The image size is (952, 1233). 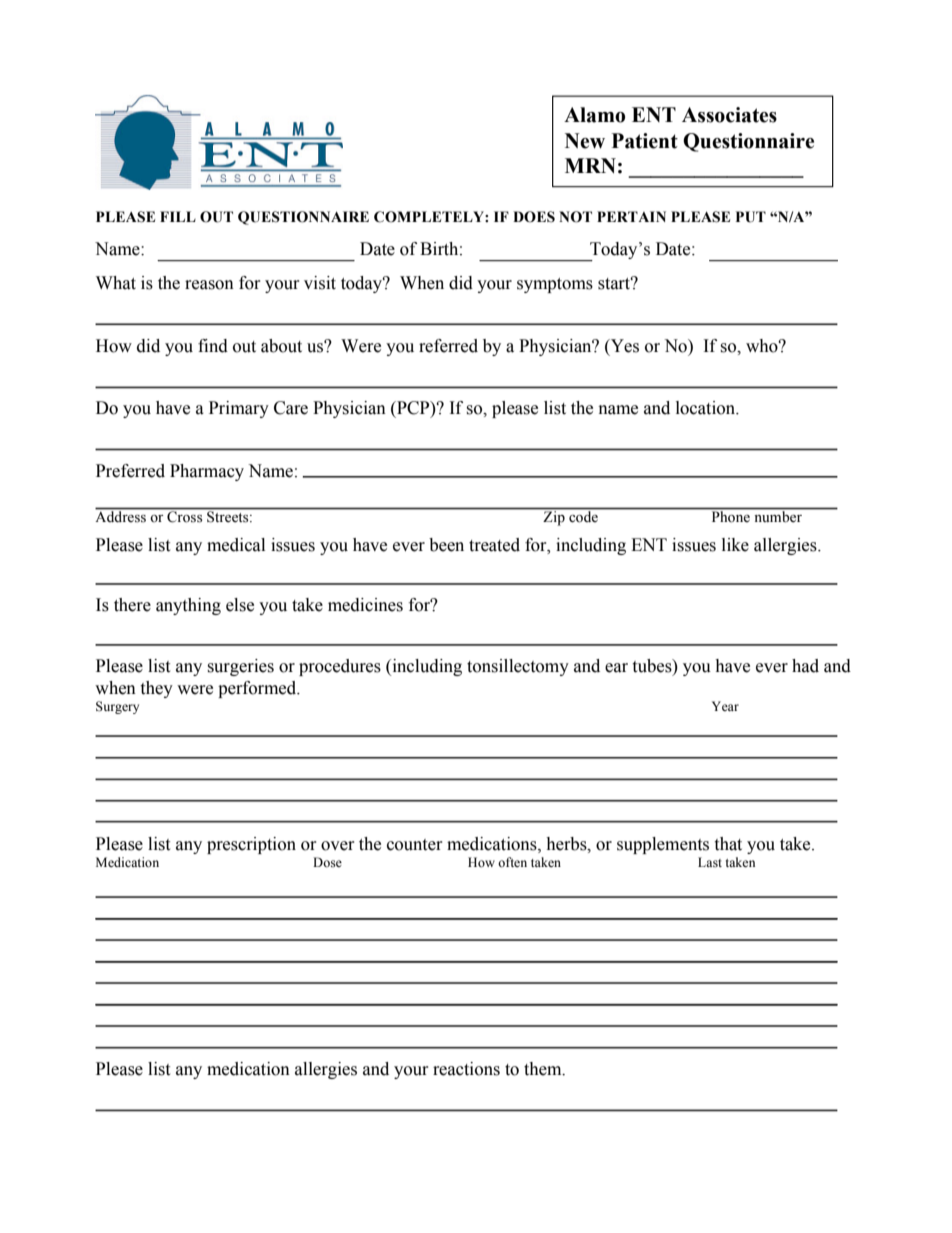 I want to click on Cross, so click(x=184, y=516).
